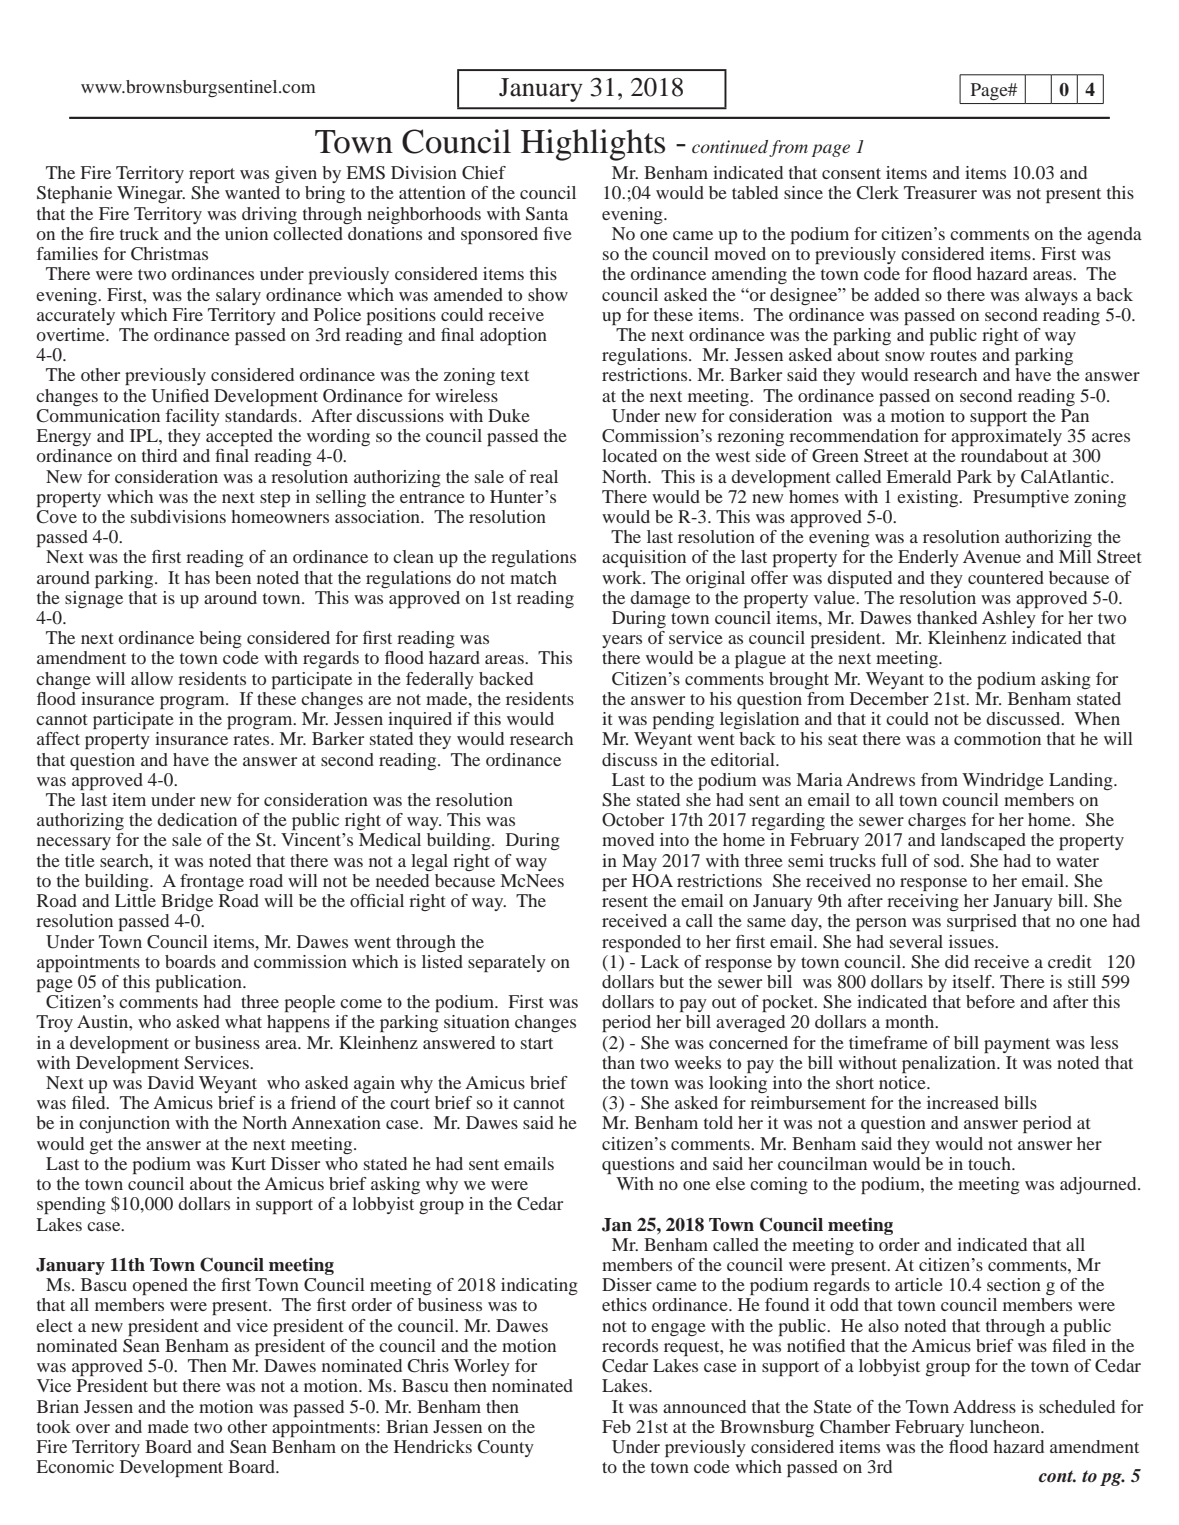 The width and height of the image is (1179, 1525). What do you see at coordinates (937, 821) in the image?
I see `charges` at bounding box center [937, 821].
